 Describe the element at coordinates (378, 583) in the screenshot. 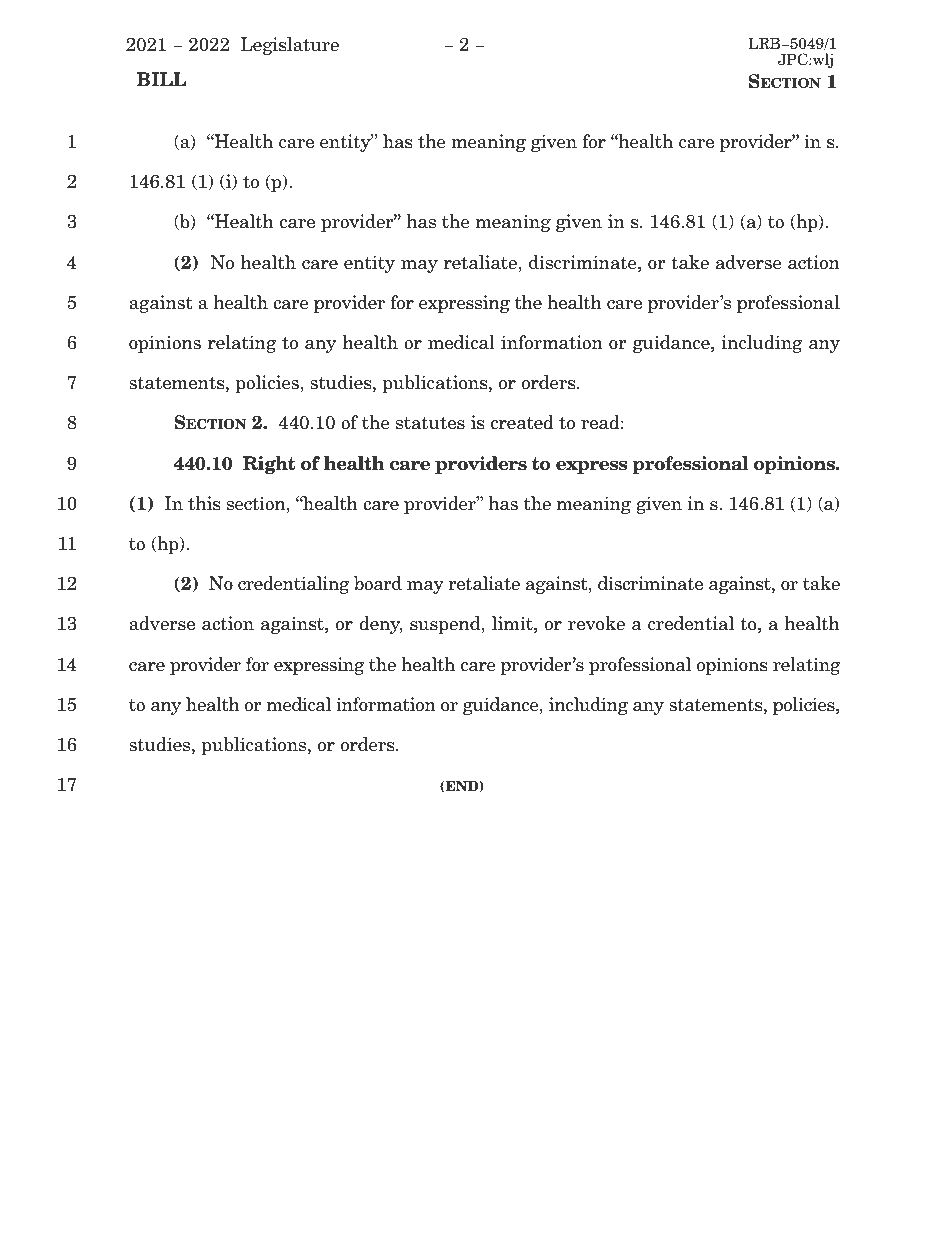

I see `board` at that location.
